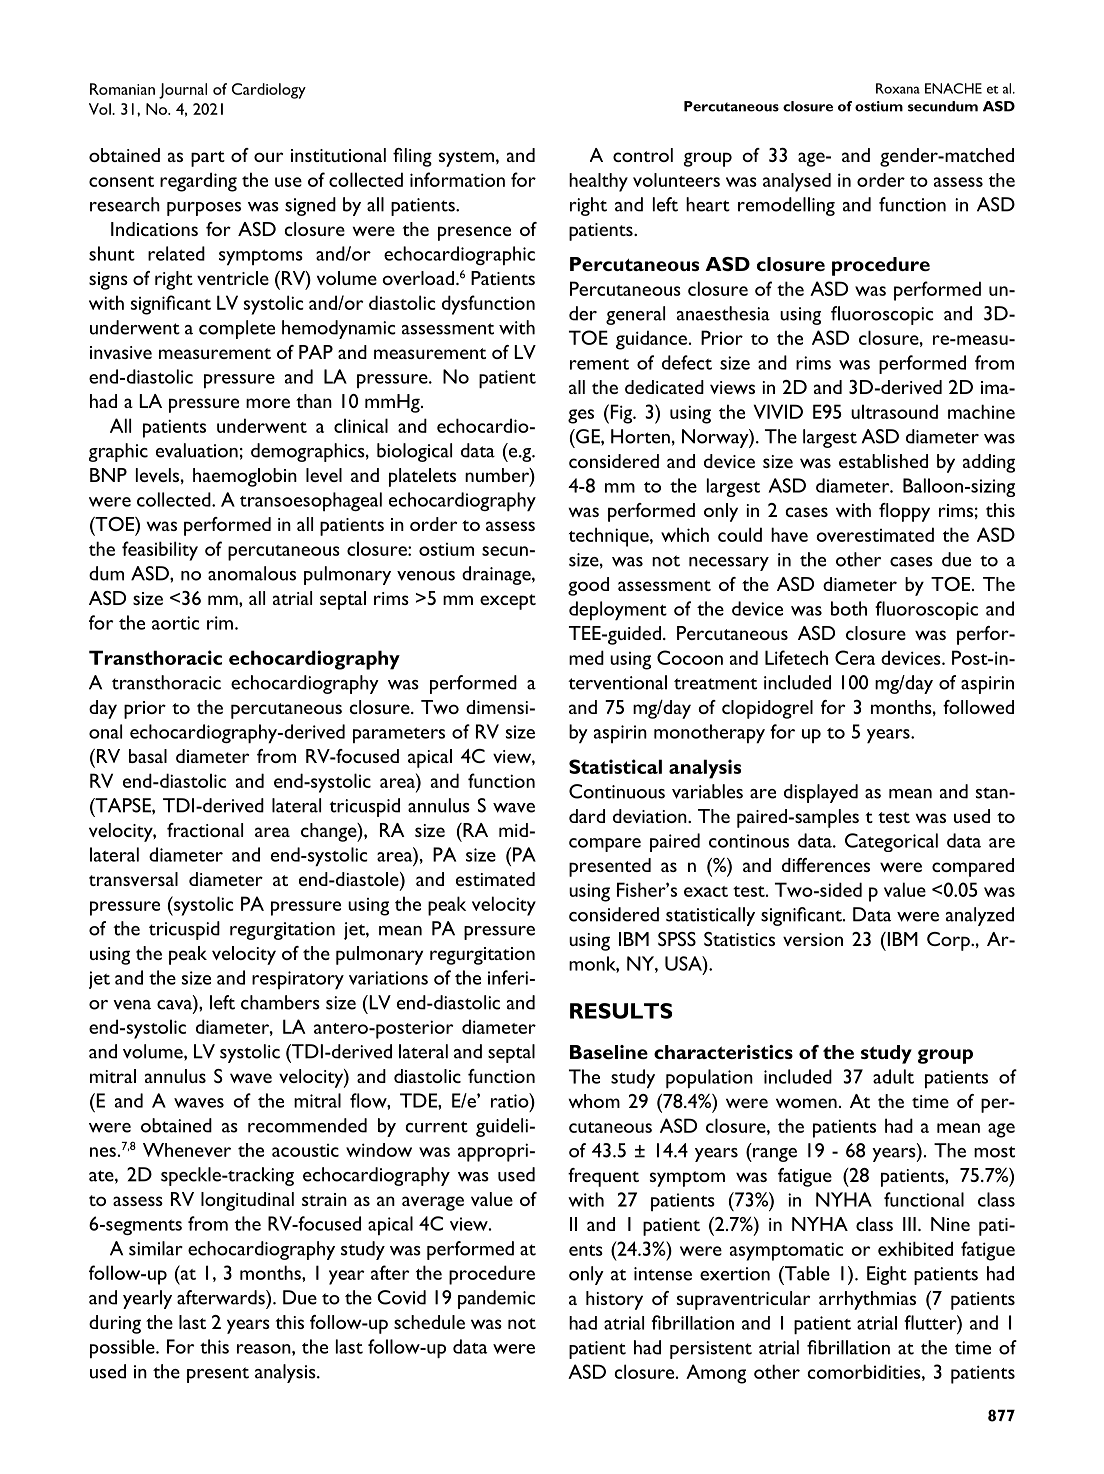 The height and width of the image is (1474, 1104). Describe the element at coordinates (664, 387) in the image. I see `dedicated` at that location.
